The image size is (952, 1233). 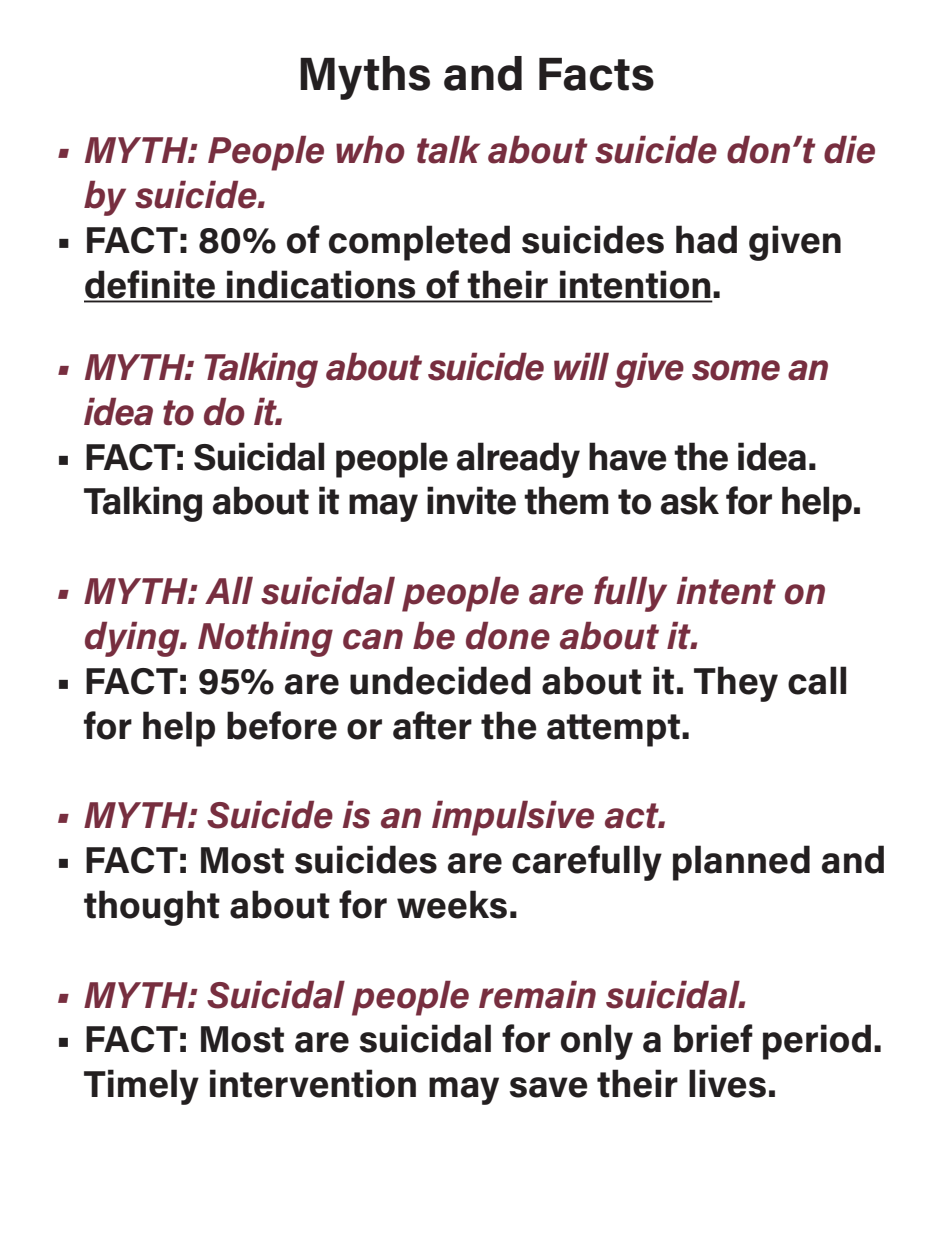 What do you see at coordinates (690, 500) in the document?
I see `ask` at bounding box center [690, 500].
